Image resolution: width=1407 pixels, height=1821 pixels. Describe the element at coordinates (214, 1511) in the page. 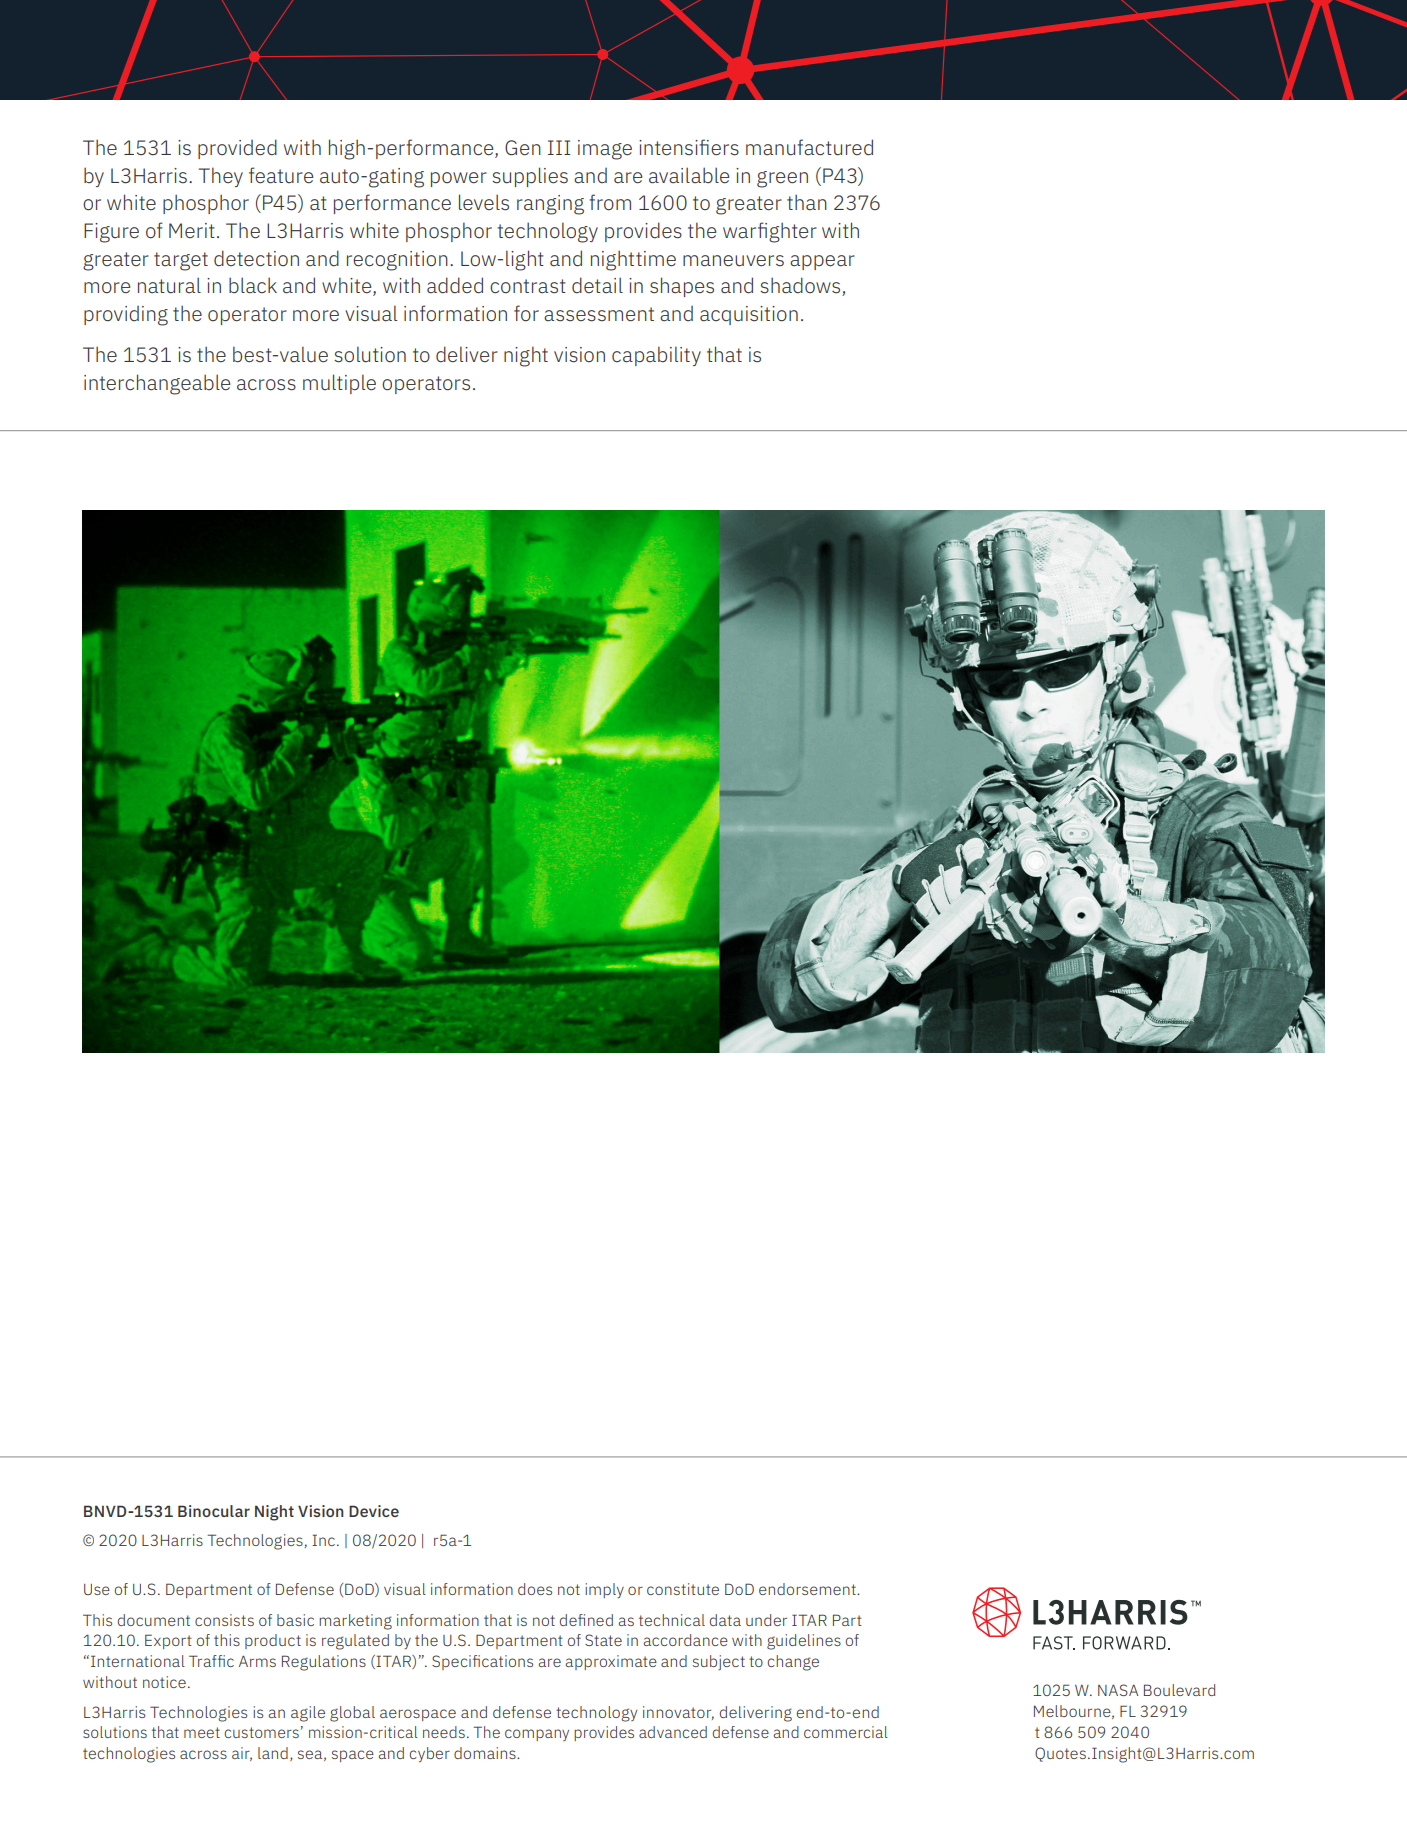

I see `Binocular` at that location.
